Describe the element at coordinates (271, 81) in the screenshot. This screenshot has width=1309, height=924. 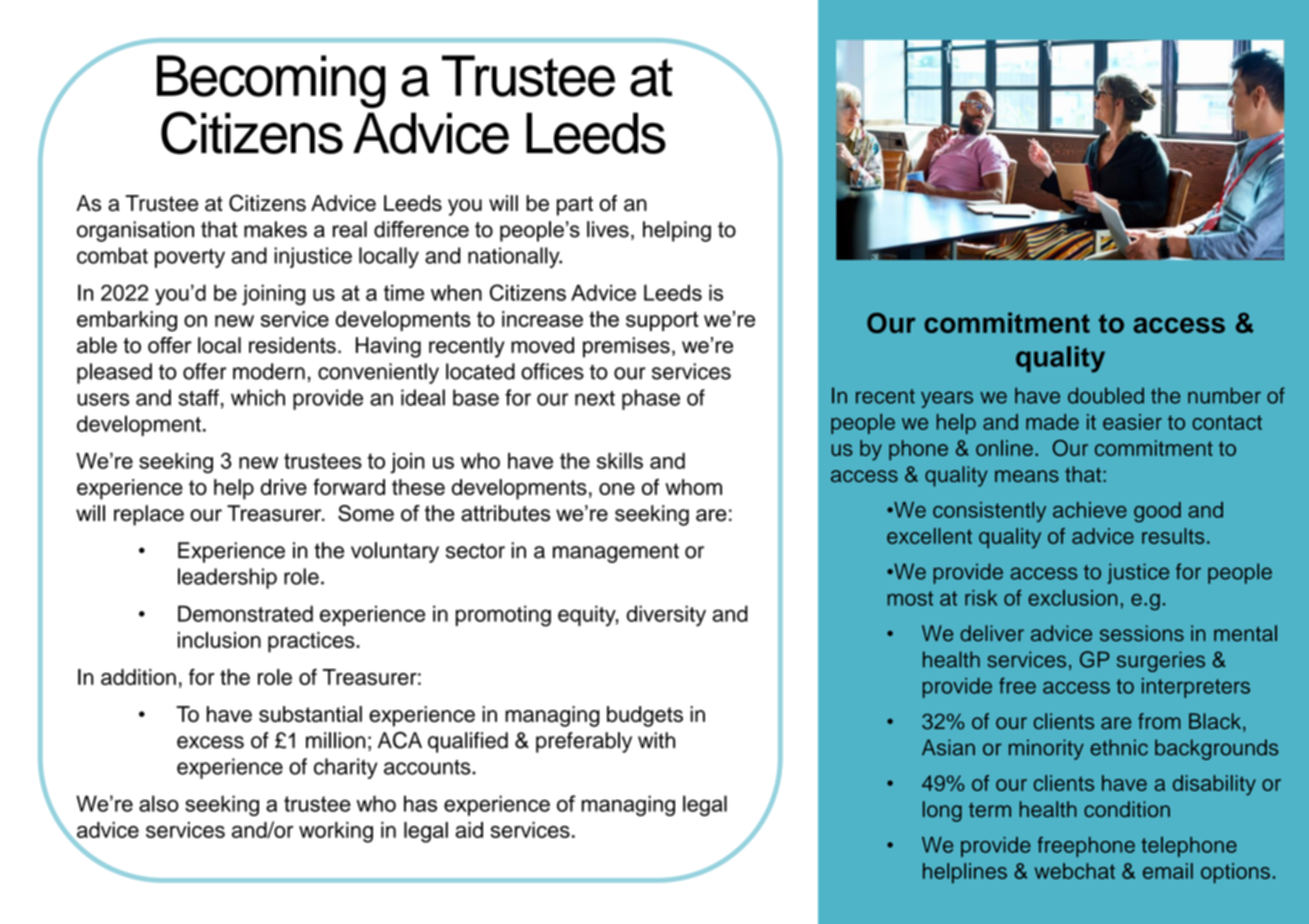
I see `Becoming` at that location.
